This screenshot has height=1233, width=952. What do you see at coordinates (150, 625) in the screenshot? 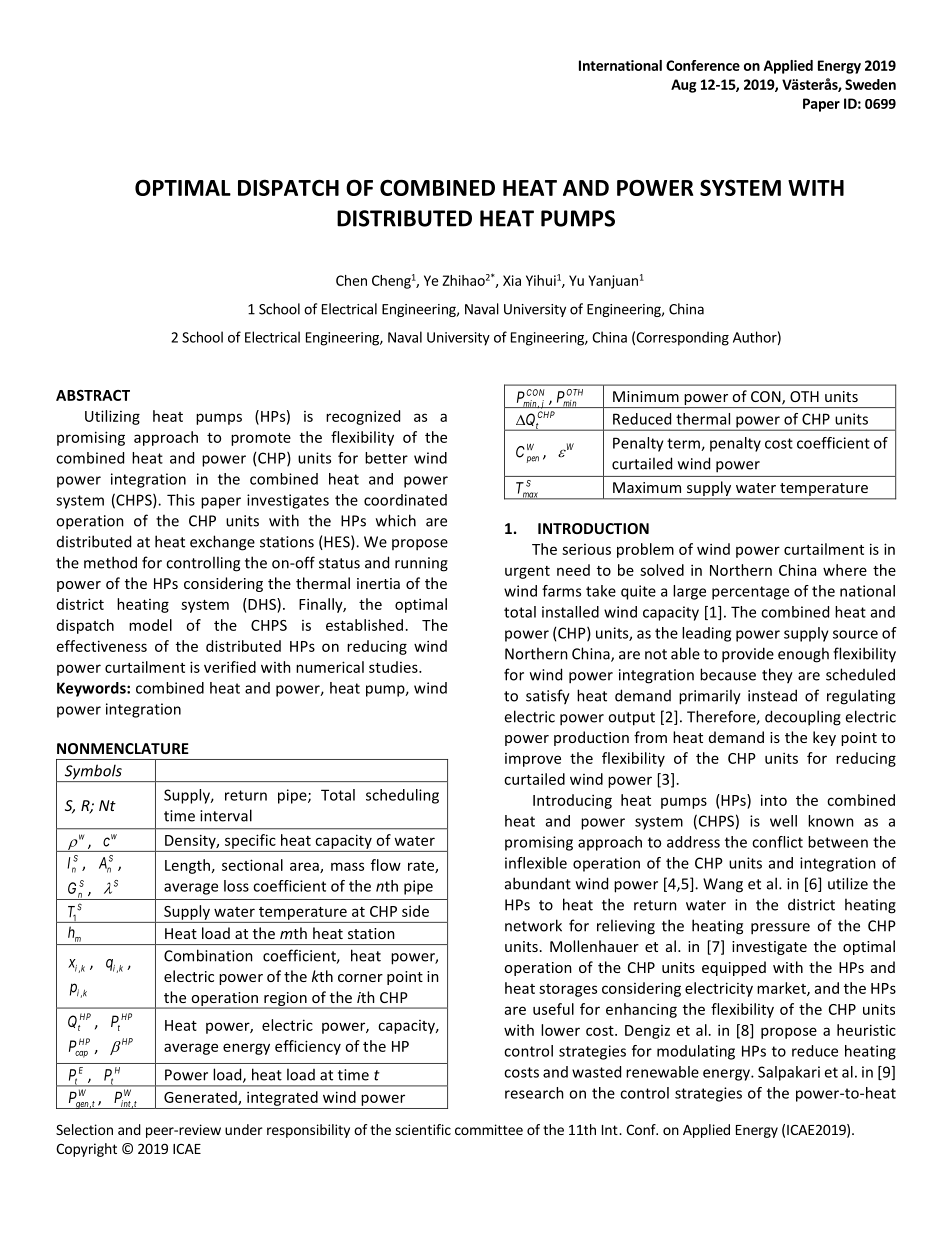
I see `model` at bounding box center [150, 625].
